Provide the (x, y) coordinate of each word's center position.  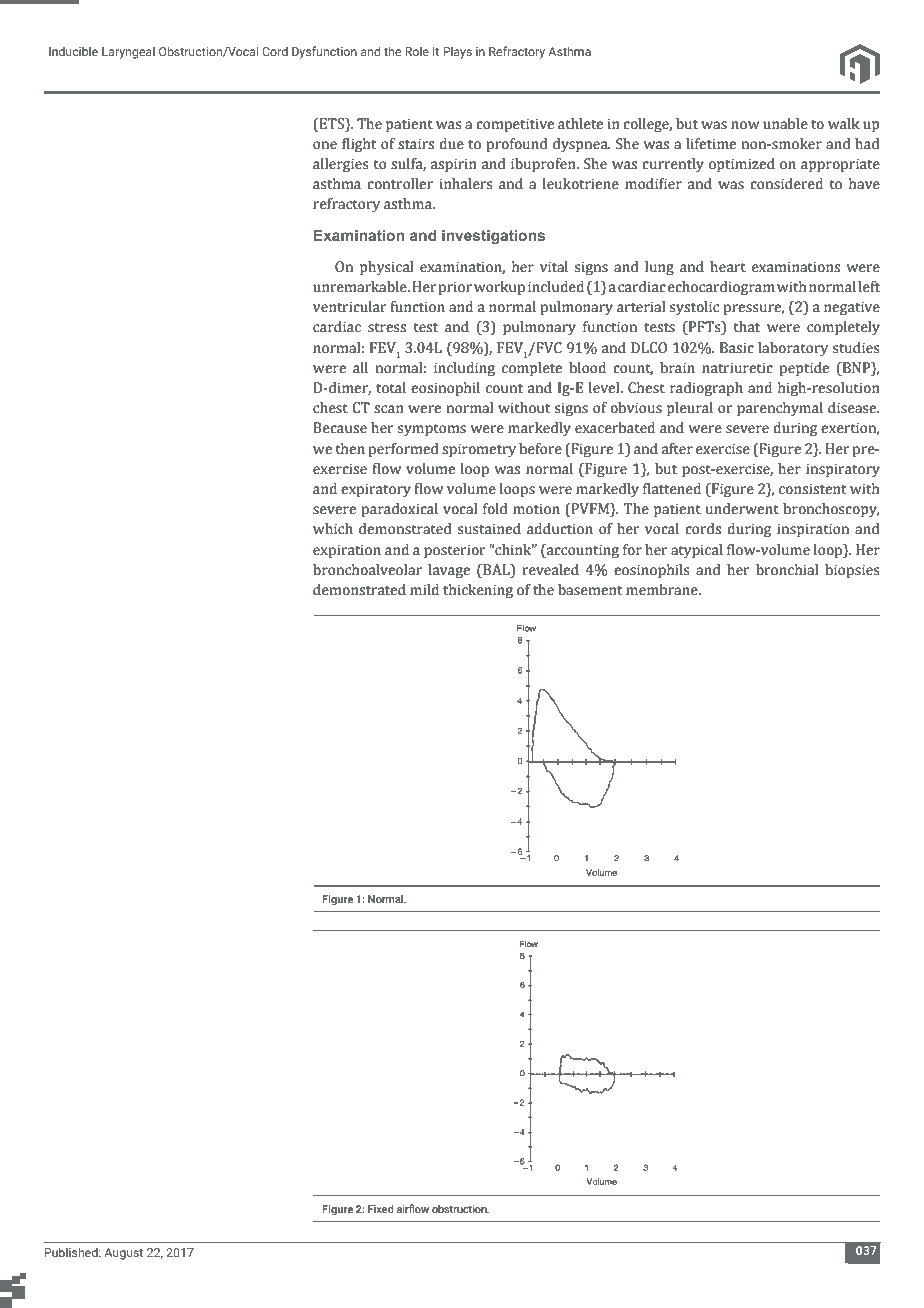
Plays (457, 53)
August (123, 1254)
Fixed (380, 1209)
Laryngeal (128, 53)
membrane (663, 590)
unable (785, 124)
